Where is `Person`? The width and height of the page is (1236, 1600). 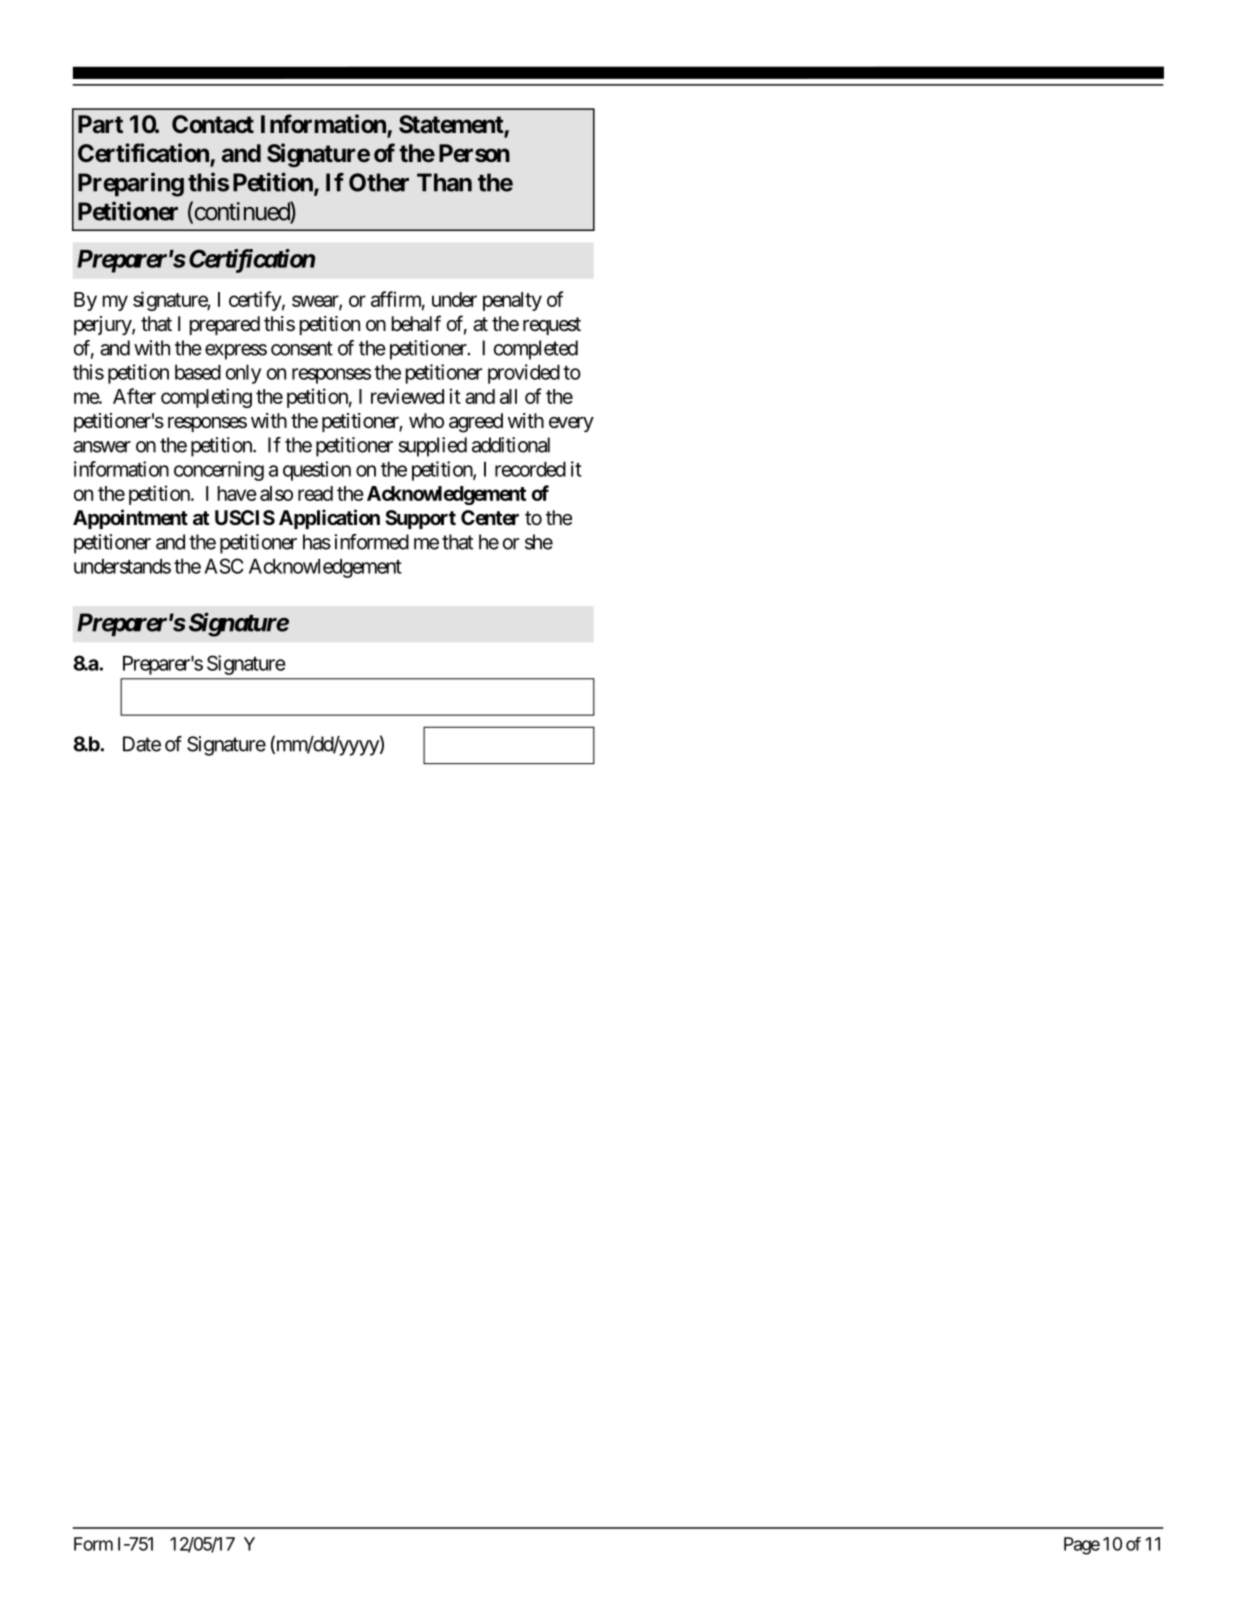 Person is located at coordinates (474, 153).
